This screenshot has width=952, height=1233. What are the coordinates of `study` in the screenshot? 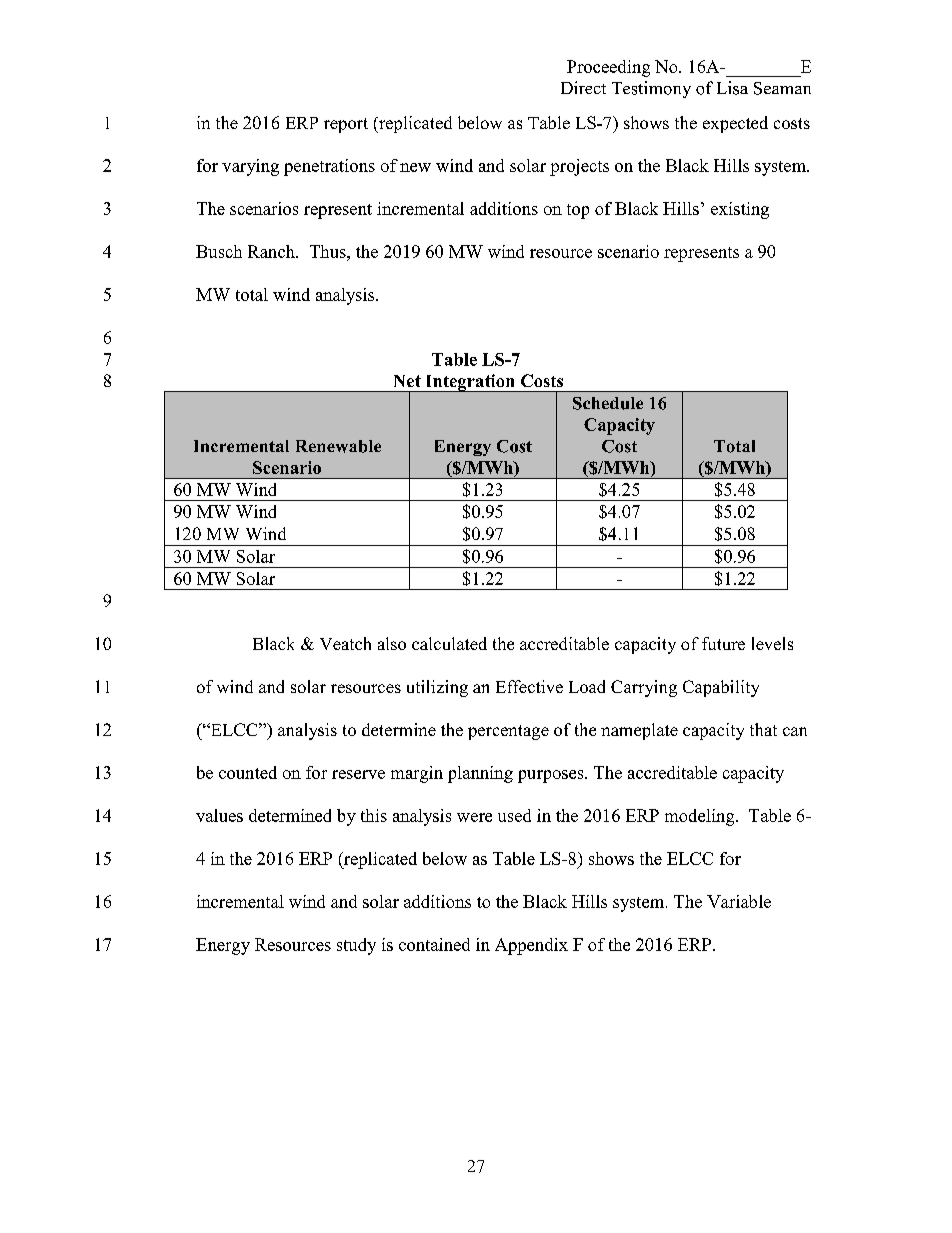 It's located at (356, 946).
